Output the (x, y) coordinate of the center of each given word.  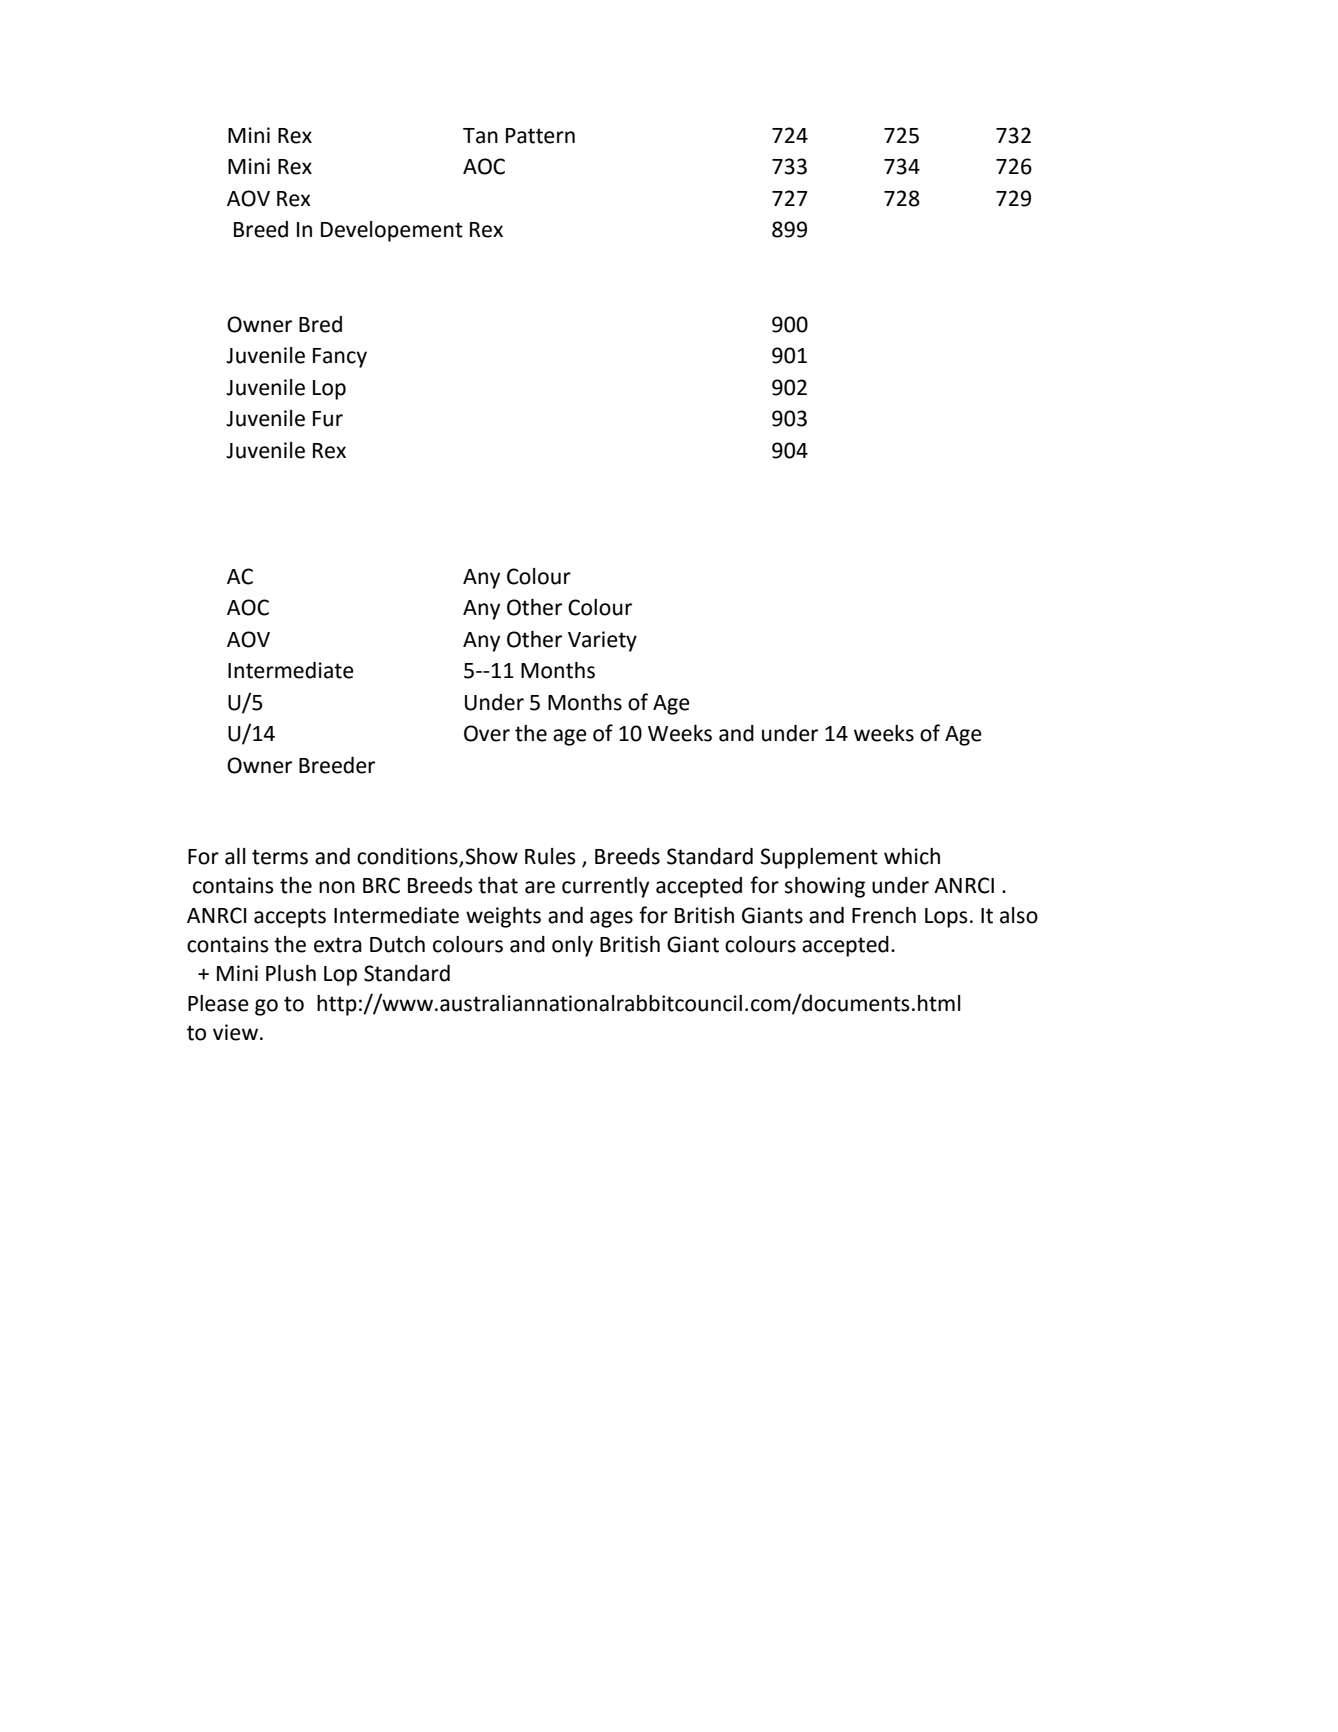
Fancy (340, 358)
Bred (320, 324)
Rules (550, 856)
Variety (602, 641)
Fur (328, 419)
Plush (291, 973)
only (572, 946)
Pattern (540, 136)
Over (487, 733)
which (912, 856)
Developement (392, 231)
